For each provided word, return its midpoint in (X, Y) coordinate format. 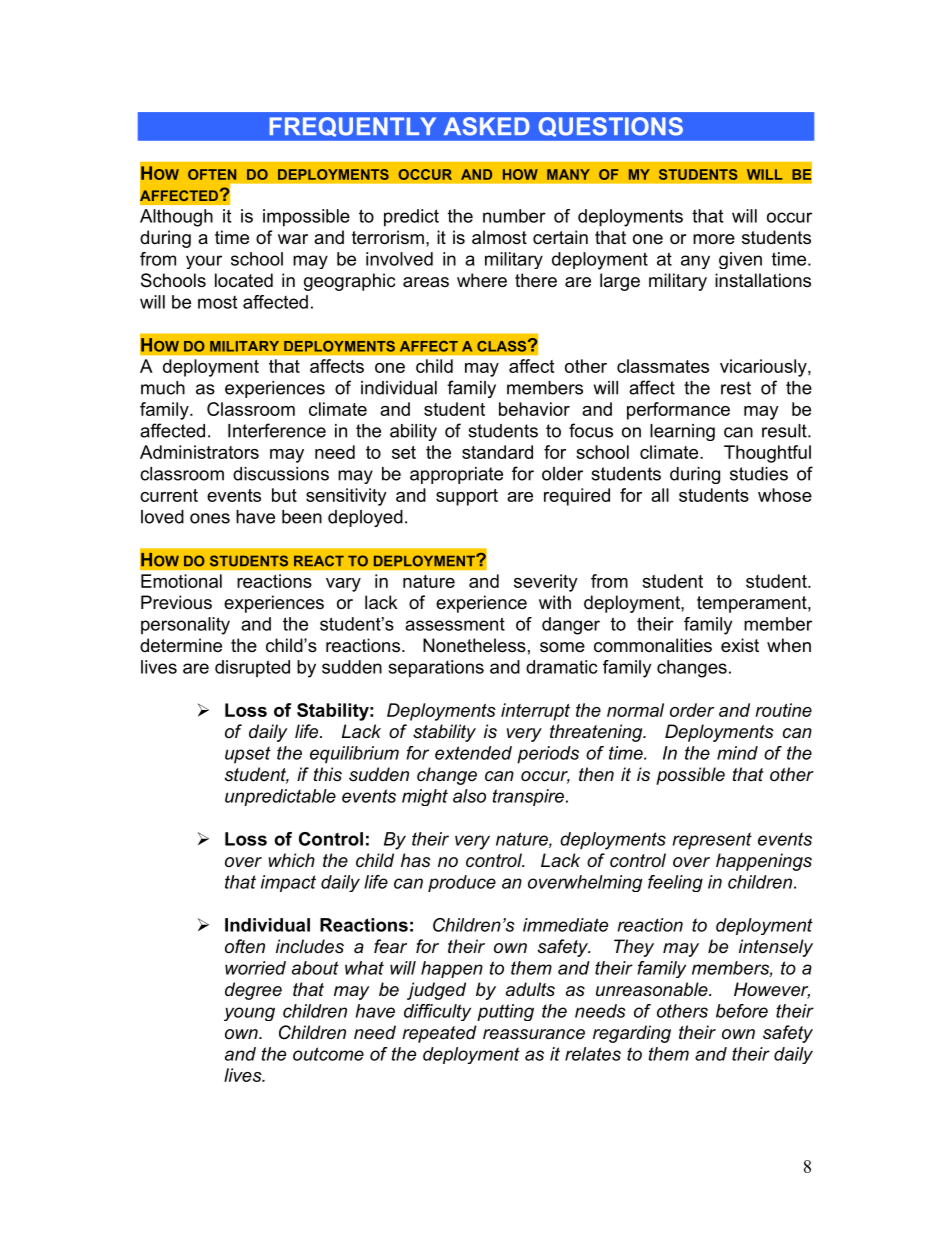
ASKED (487, 126)
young (249, 1014)
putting (505, 1012)
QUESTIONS (611, 127)
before (742, 1011)
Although (176, 218)
